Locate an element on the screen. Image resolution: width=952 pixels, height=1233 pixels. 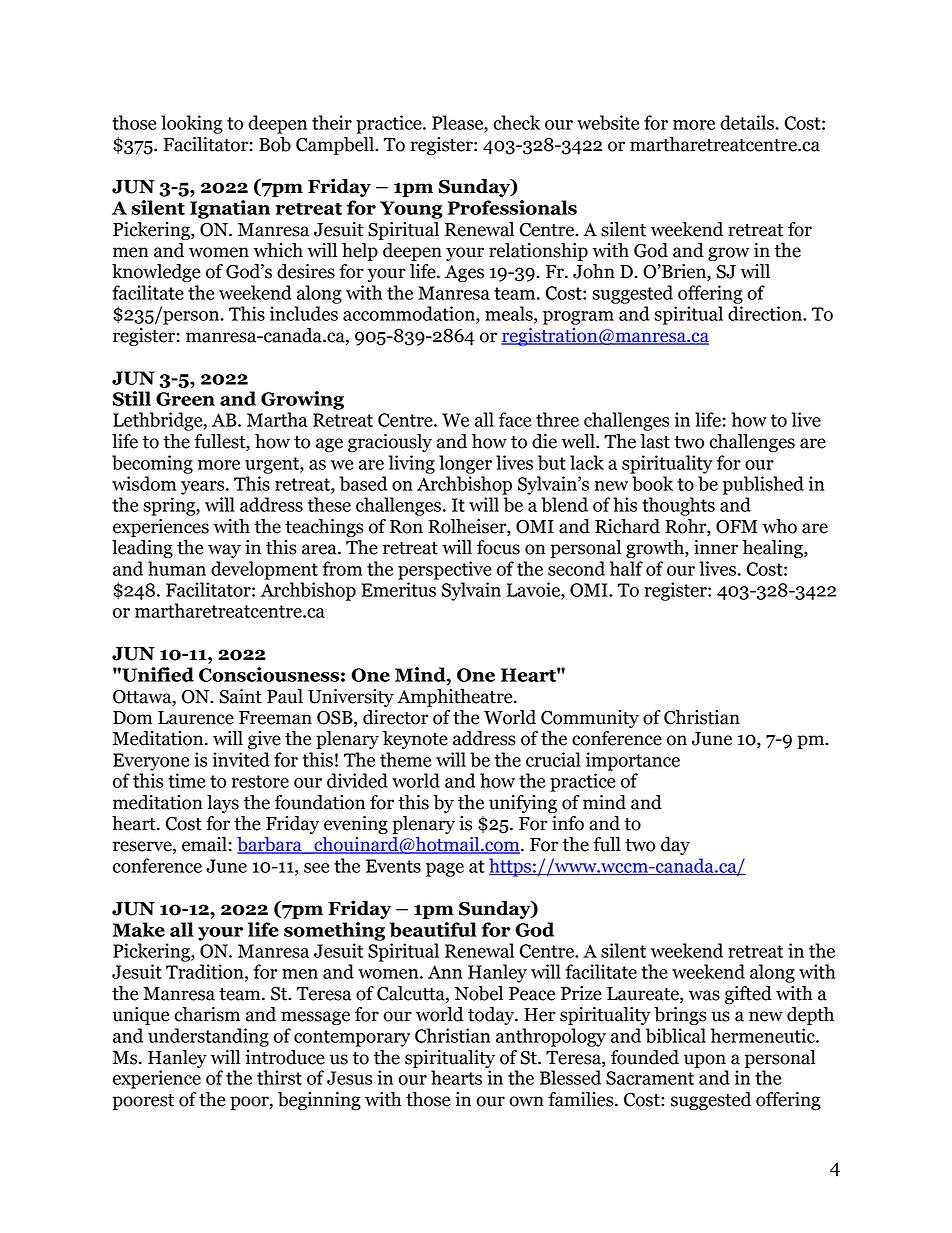
way is located at coordinates (224, 551).
